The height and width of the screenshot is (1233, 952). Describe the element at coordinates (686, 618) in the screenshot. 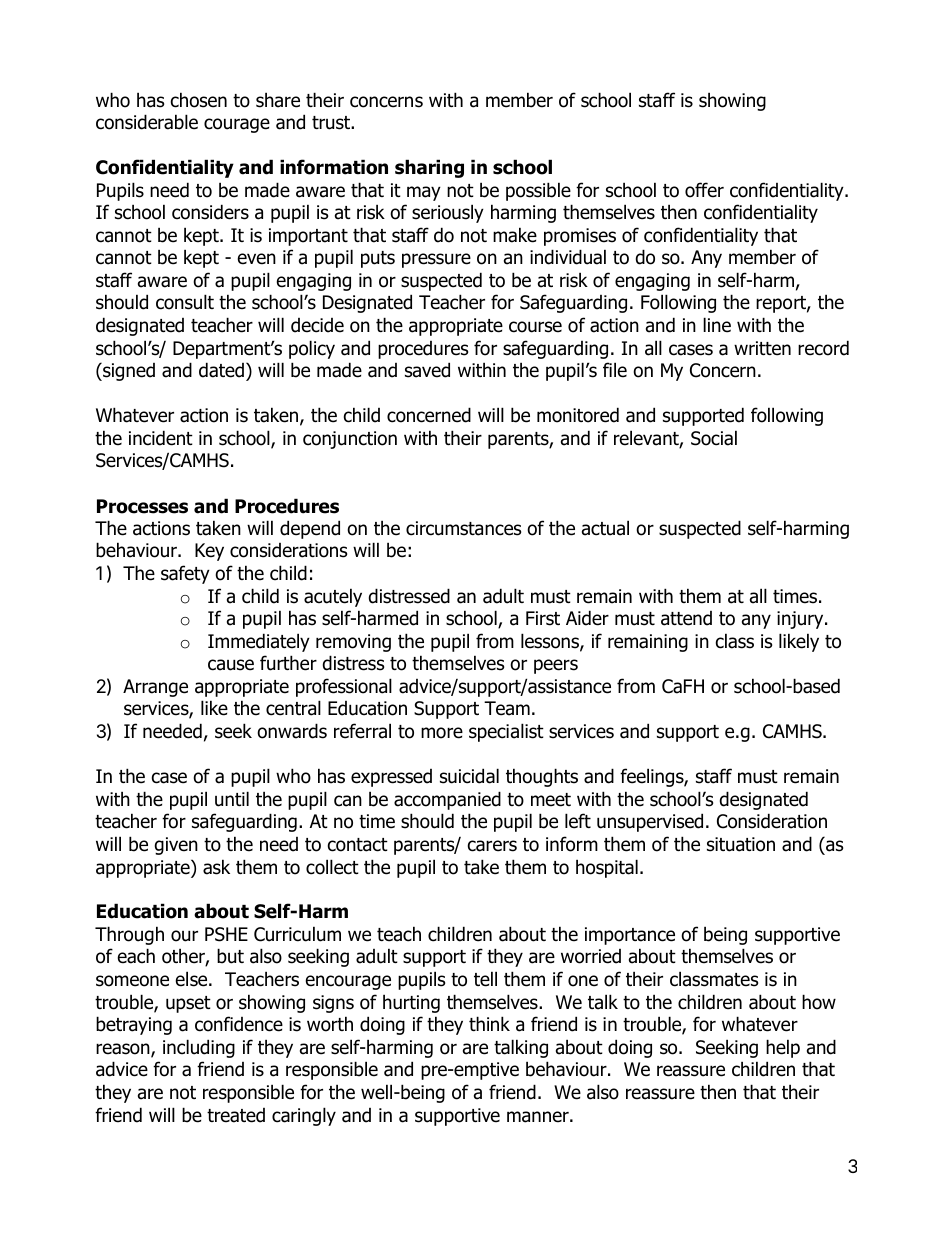

I see `attend` at that location.
